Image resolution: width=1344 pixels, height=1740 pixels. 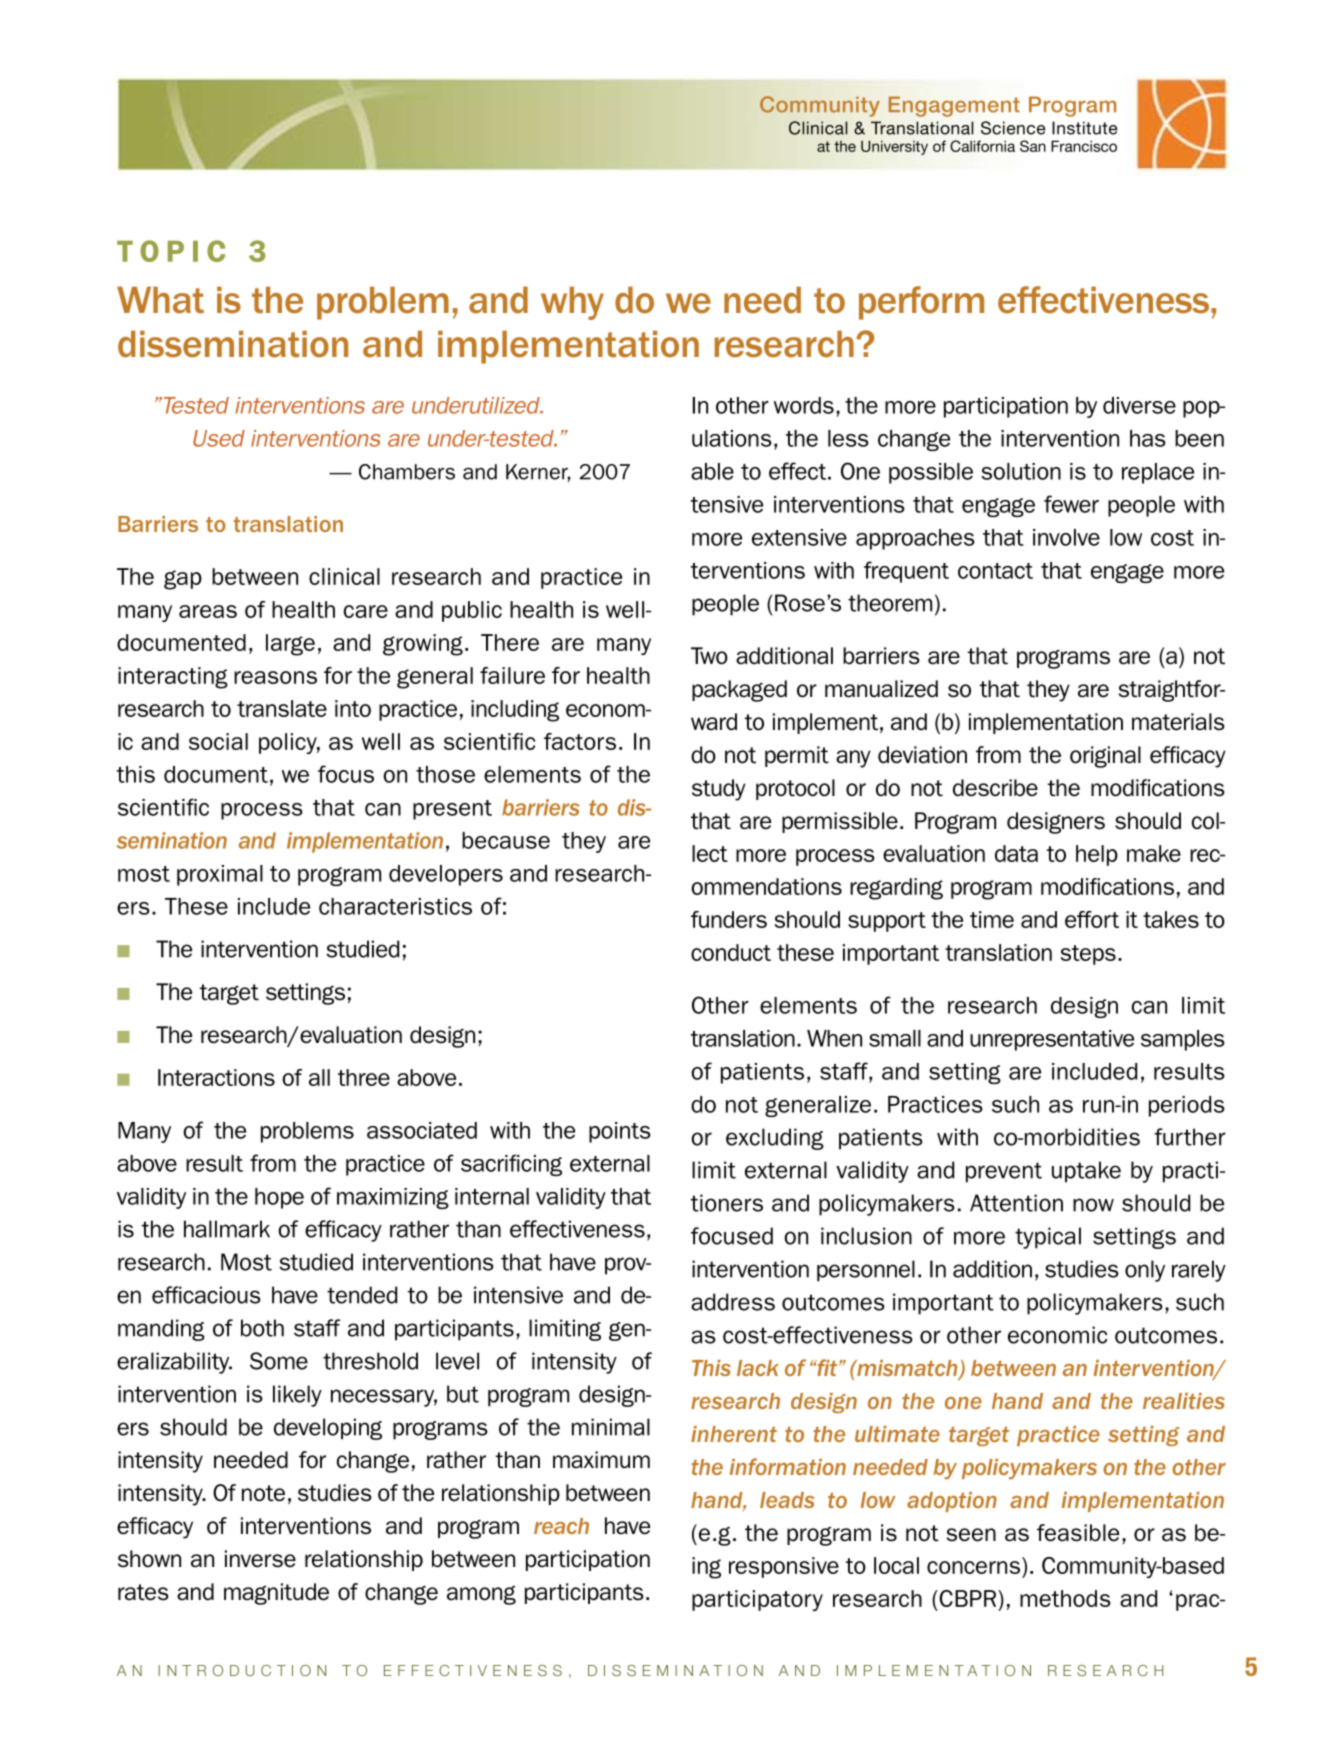 What do you see at coordinates (276, 1594) in the screenshot?
I see `magnitude` at bounding box center [276, 1594].
